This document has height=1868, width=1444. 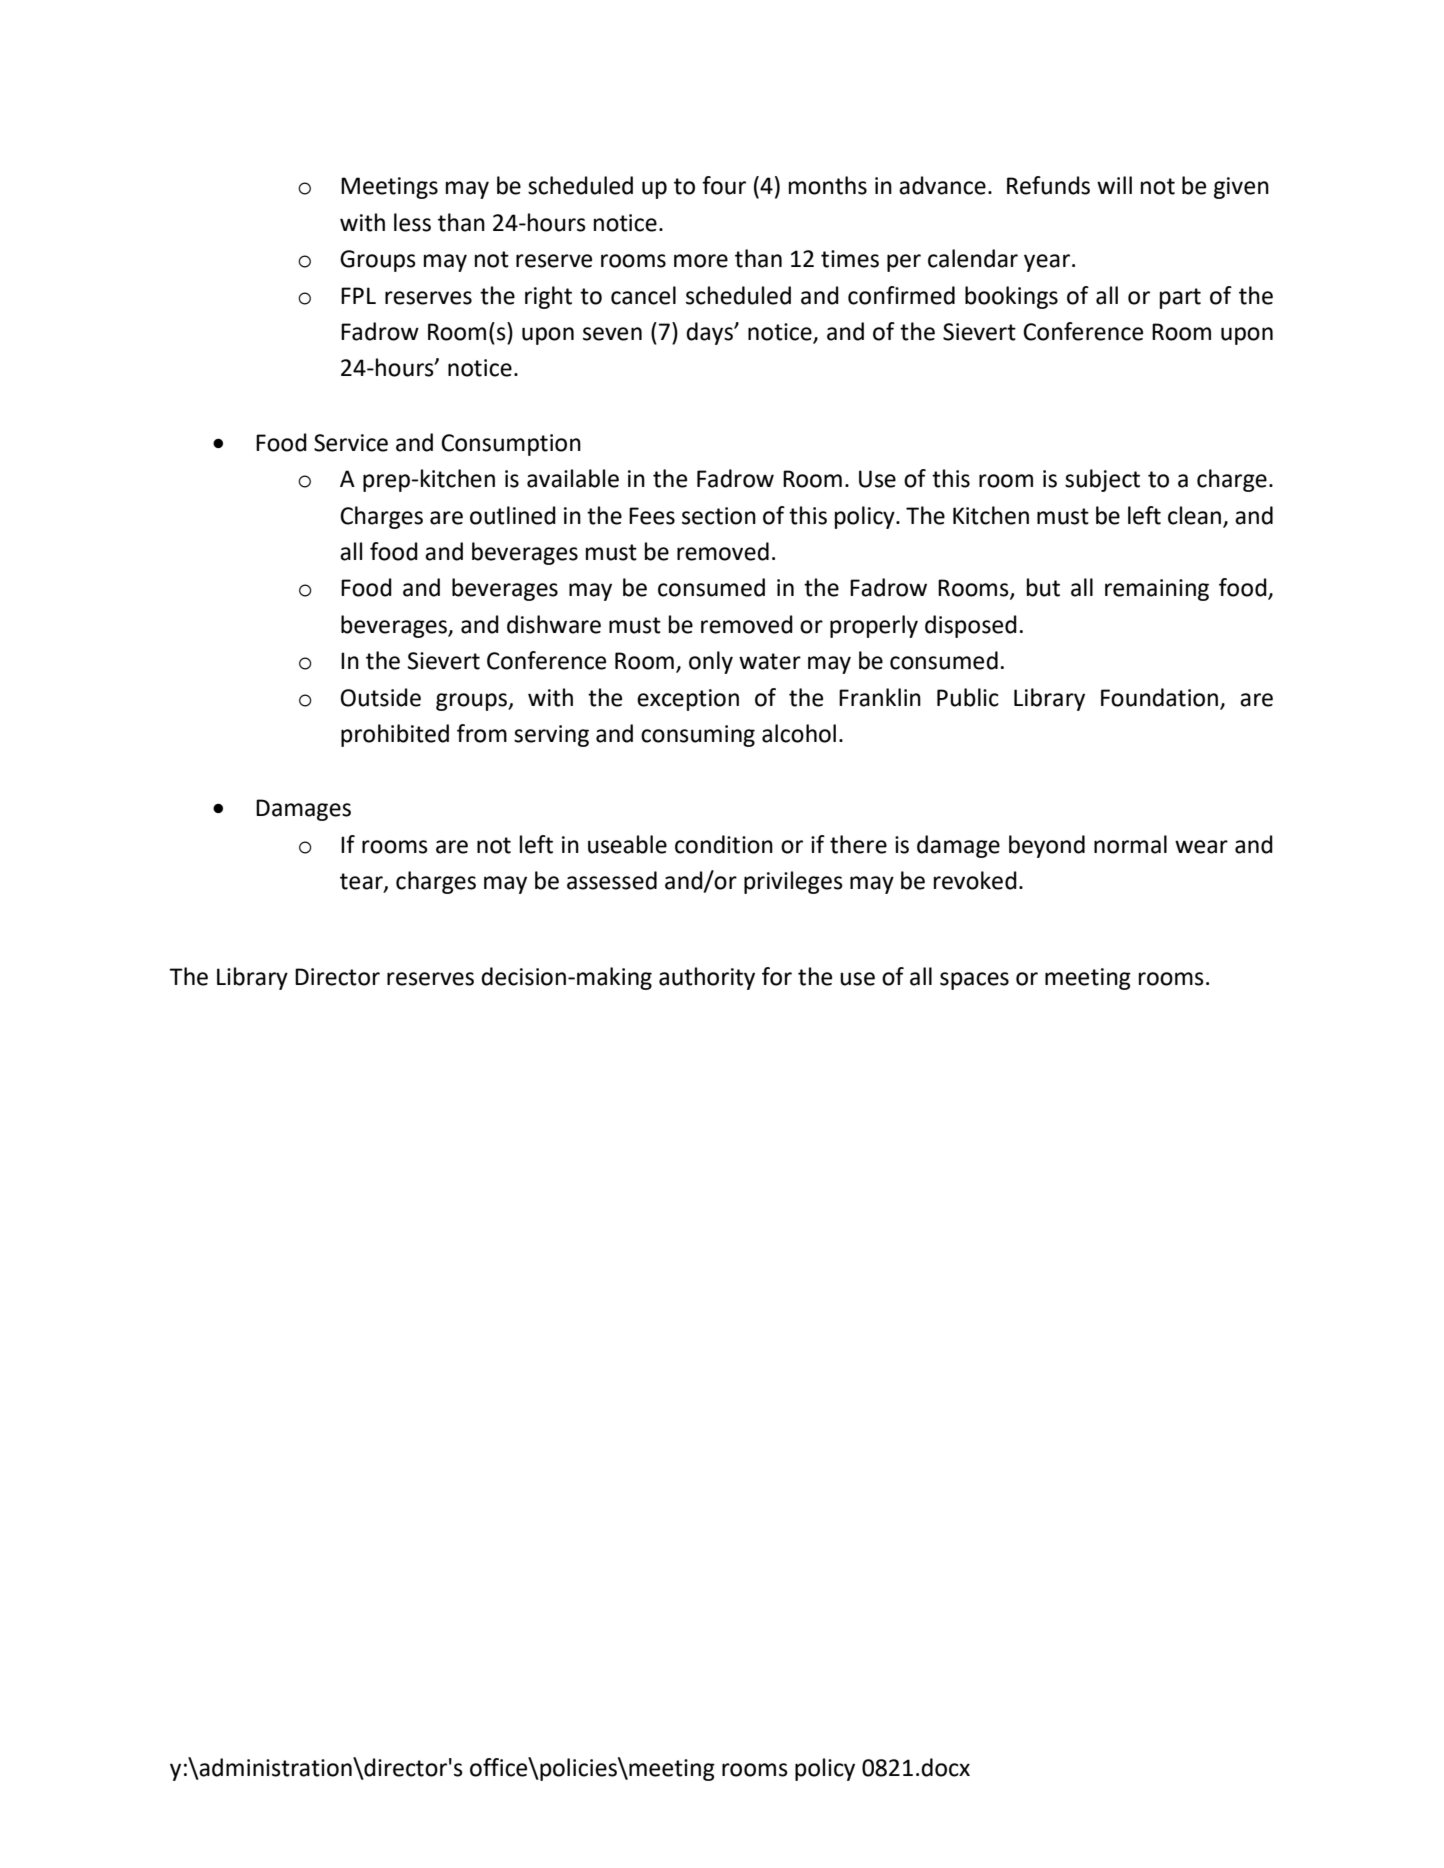 I want to click on from, so click(x=482, y=733).
